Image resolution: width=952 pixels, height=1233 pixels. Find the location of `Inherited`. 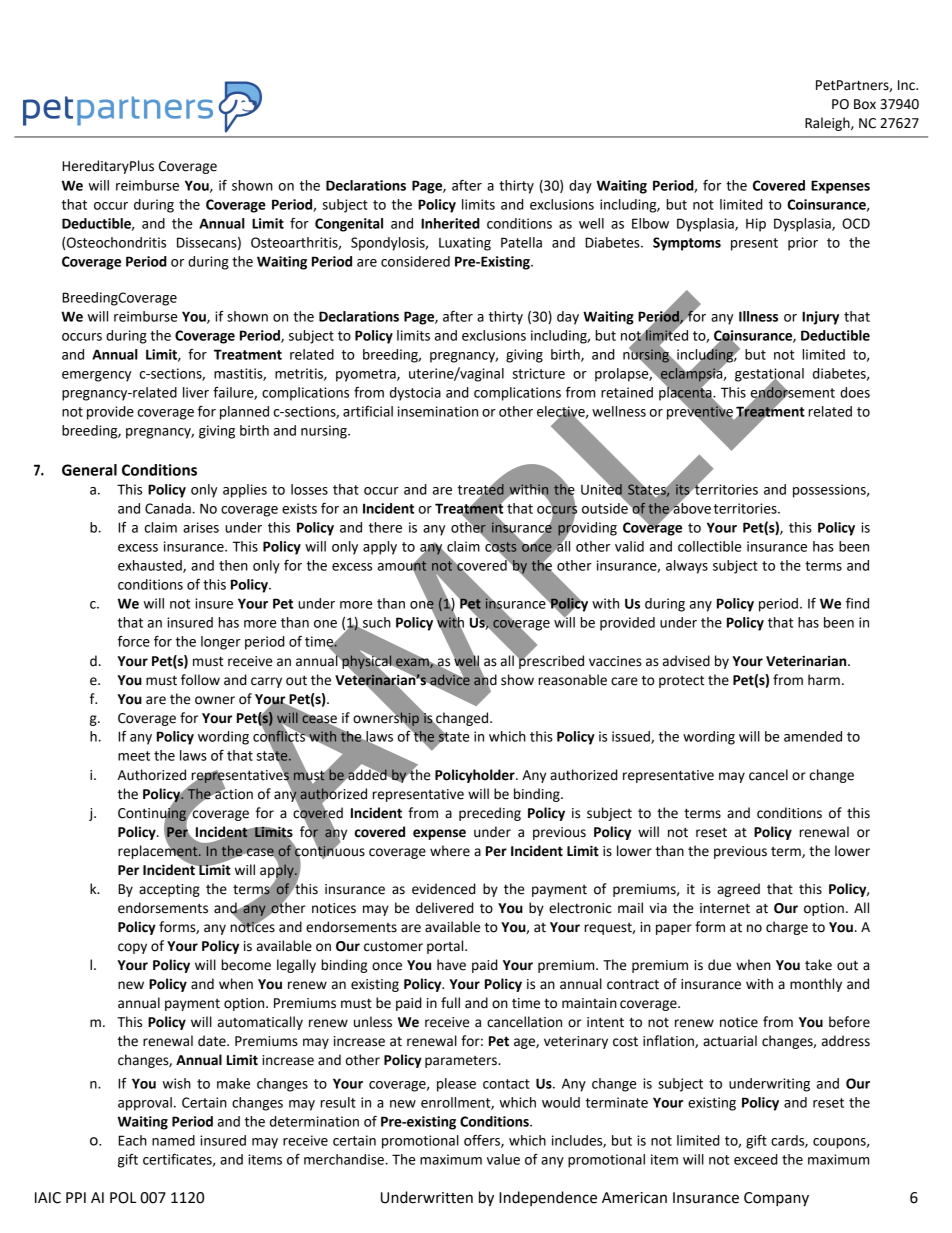

Inherited is located at coordinates (450, 223).
